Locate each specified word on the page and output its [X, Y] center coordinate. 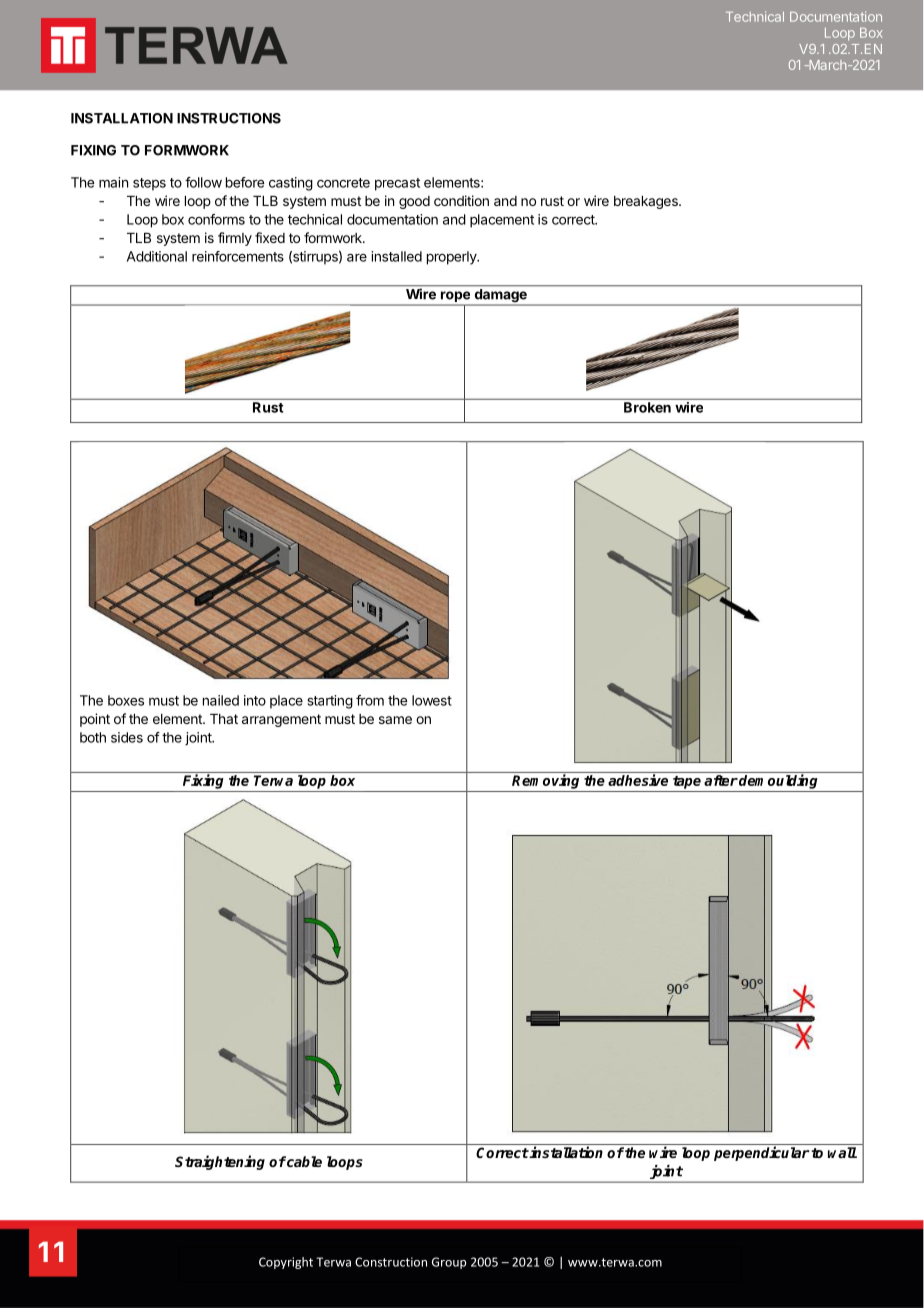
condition [461, 200]
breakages [647, 202]
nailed [221, 700]
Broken [647, 407]
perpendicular [761, 1153]
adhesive [638, 780]
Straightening [220, 1162]
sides [127, 737]
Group [449, 1263]
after [721, 780]
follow [203, 182]
